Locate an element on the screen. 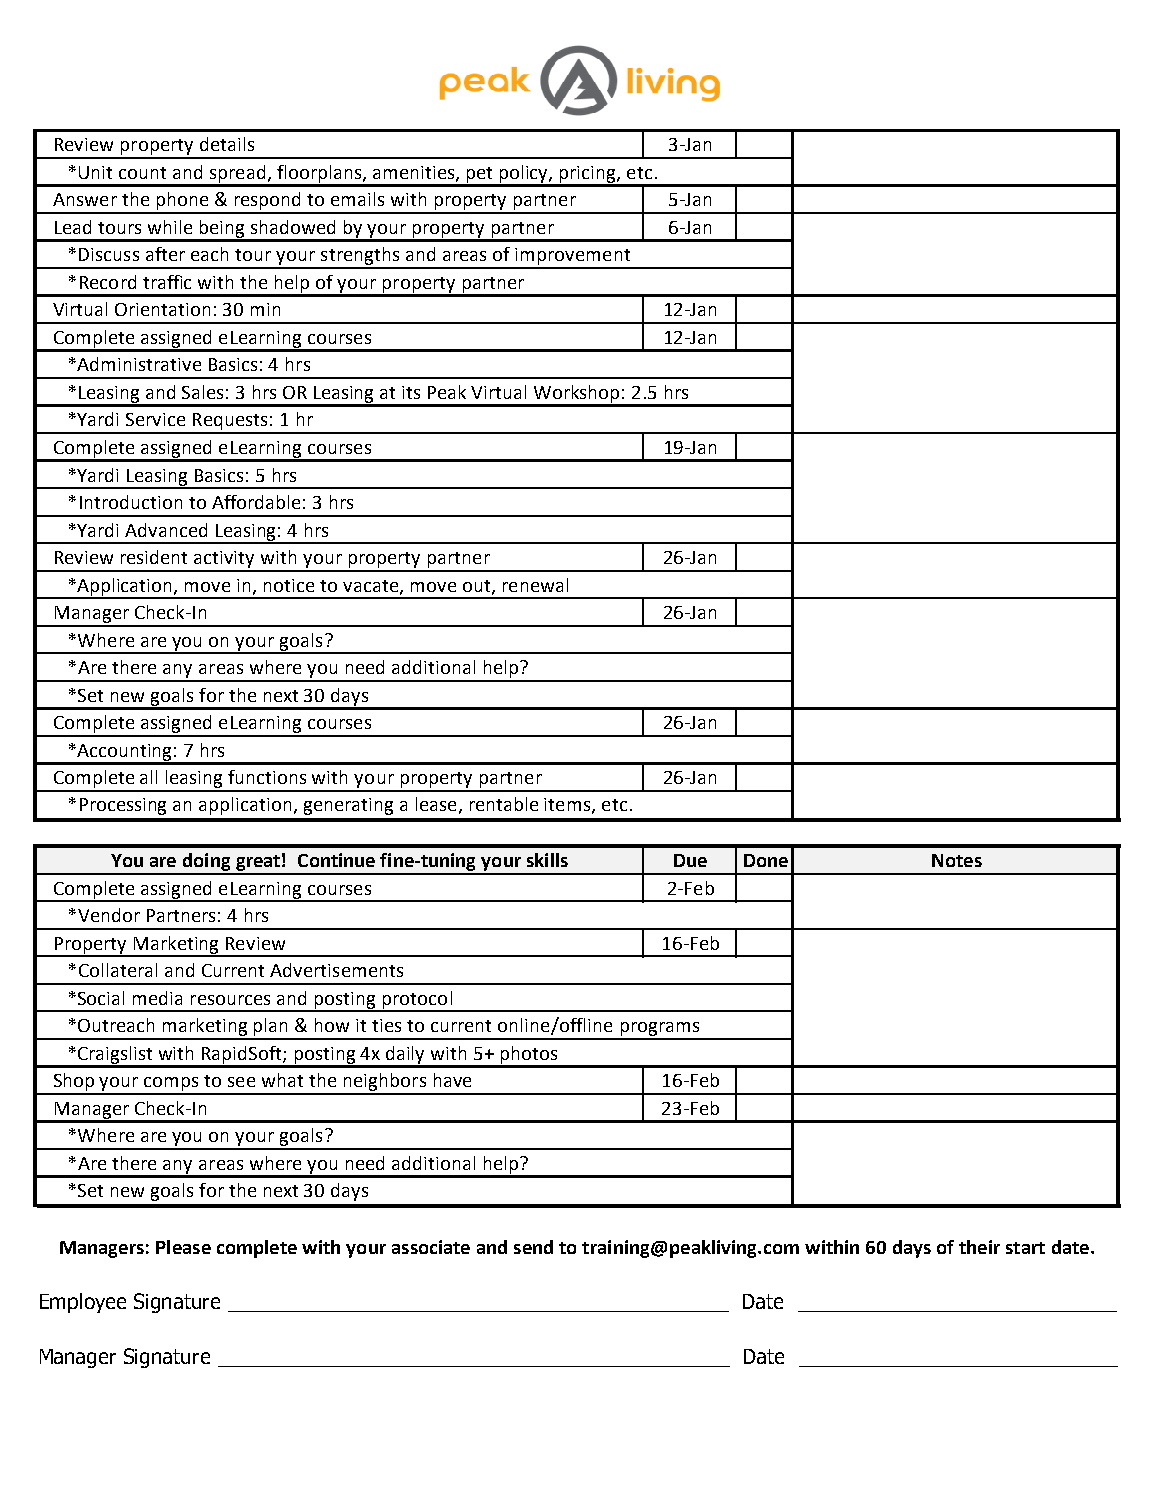  Employee is located at coordinates (83, 1303).
